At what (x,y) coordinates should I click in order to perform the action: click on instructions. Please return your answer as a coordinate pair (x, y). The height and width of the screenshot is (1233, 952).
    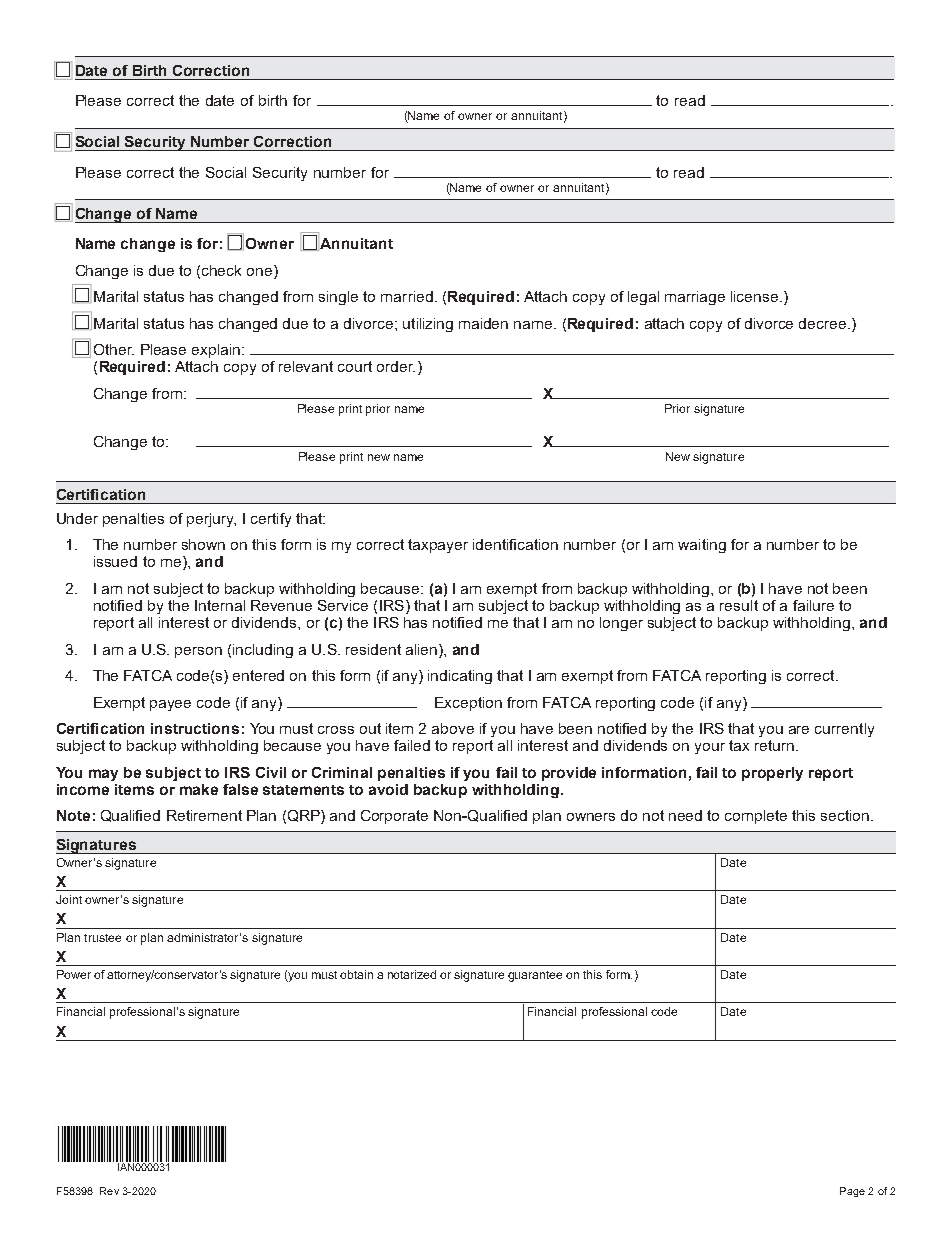
    Looking at the image, I should click on (195, 728).
